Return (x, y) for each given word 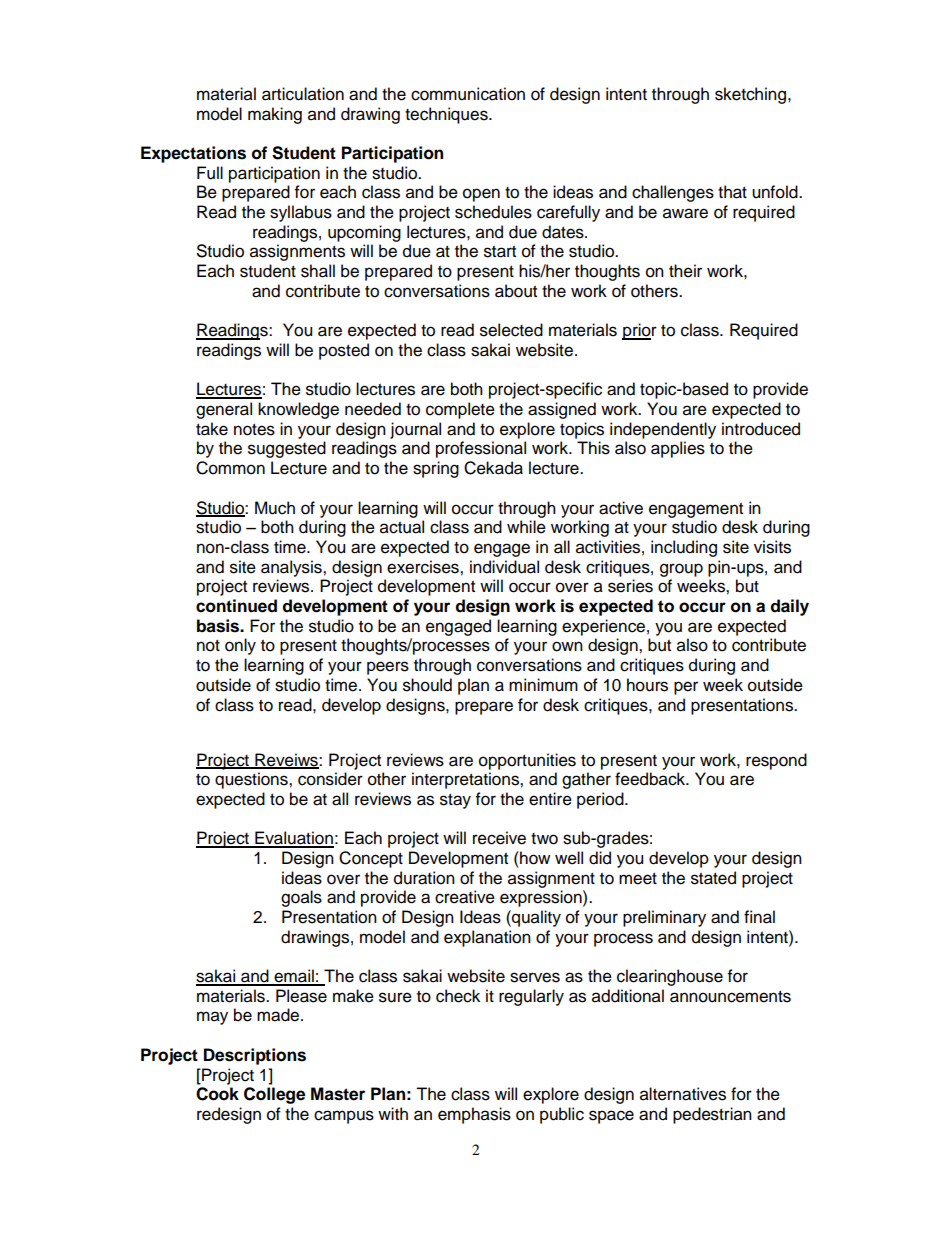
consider (330, 779)
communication (468, 94)
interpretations (466, 780)
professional (481, 449)
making (275, 115)
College (274, 1095)
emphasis (474, 1115)
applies (678, 449)
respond (776, 761)
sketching (750, 95)
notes (254, 430)
